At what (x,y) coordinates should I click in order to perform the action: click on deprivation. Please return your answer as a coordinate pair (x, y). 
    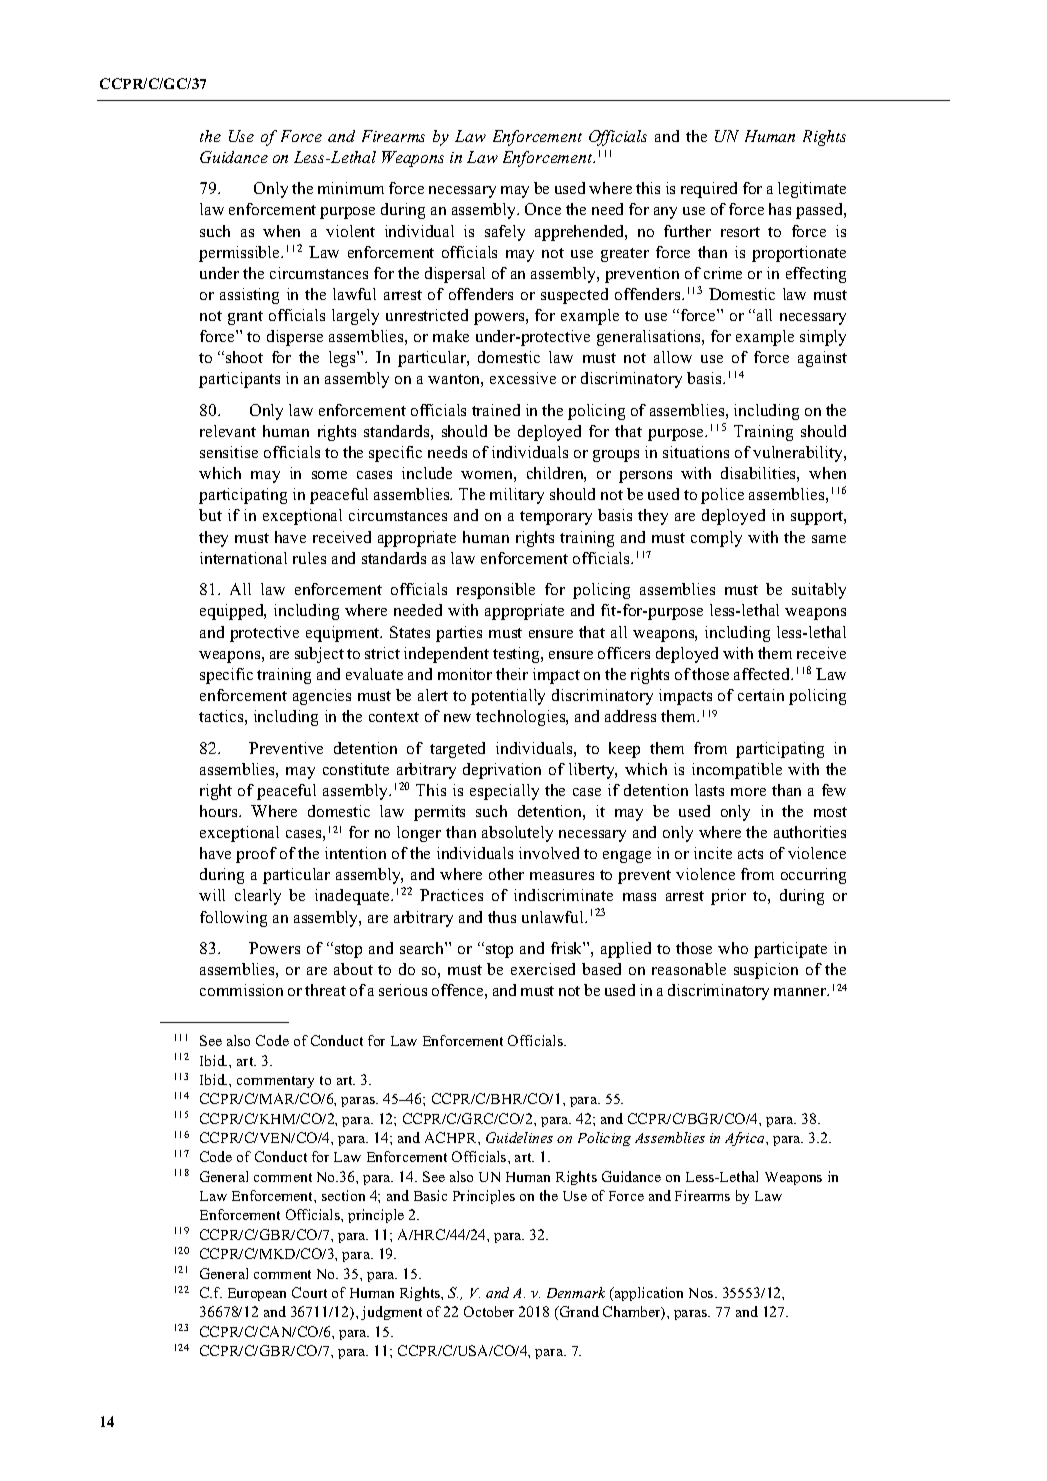
    Looking at the image, I should click on (502, 771).
